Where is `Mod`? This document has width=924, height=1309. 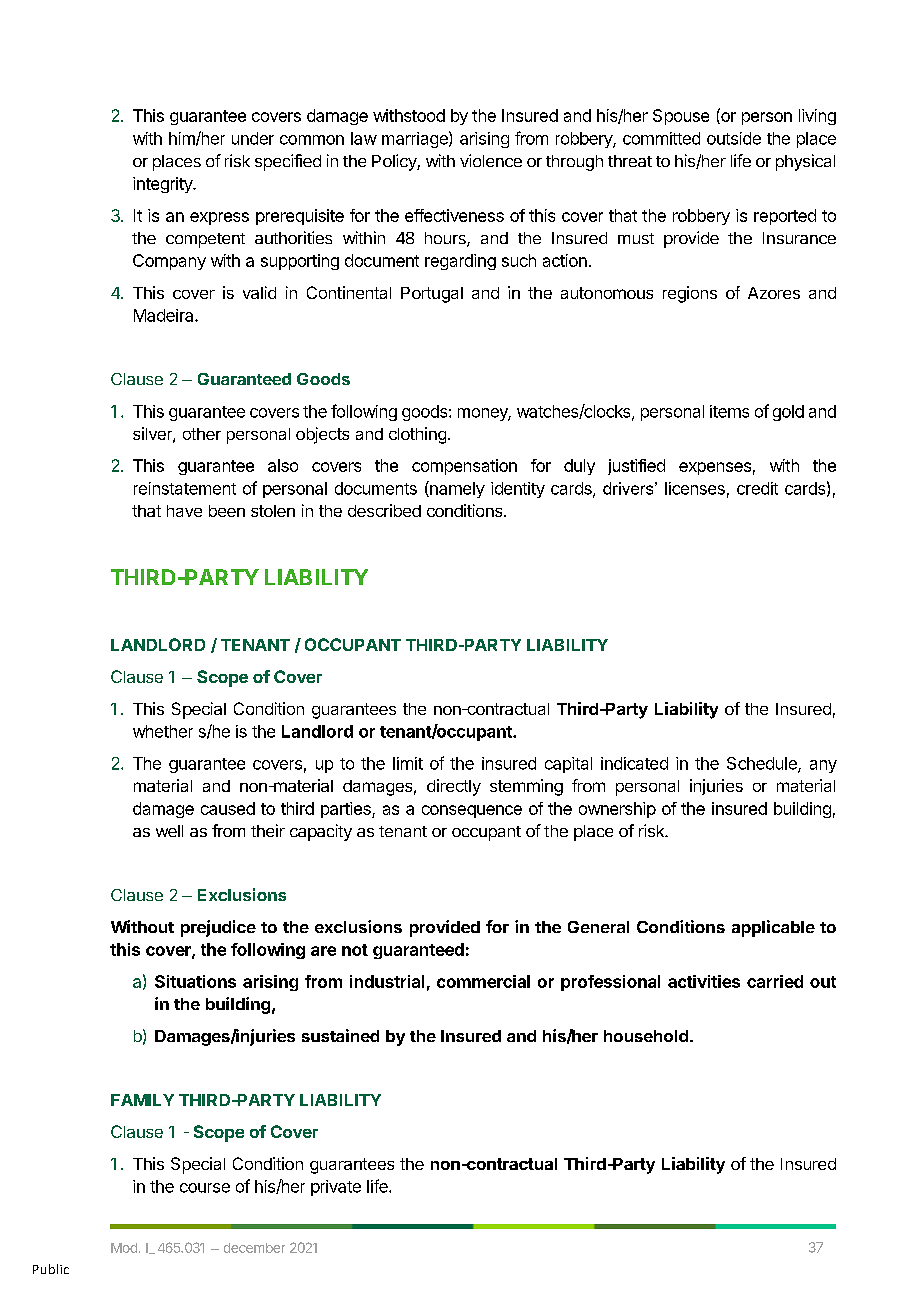
Mod is located at coordinates (124, 1248).
